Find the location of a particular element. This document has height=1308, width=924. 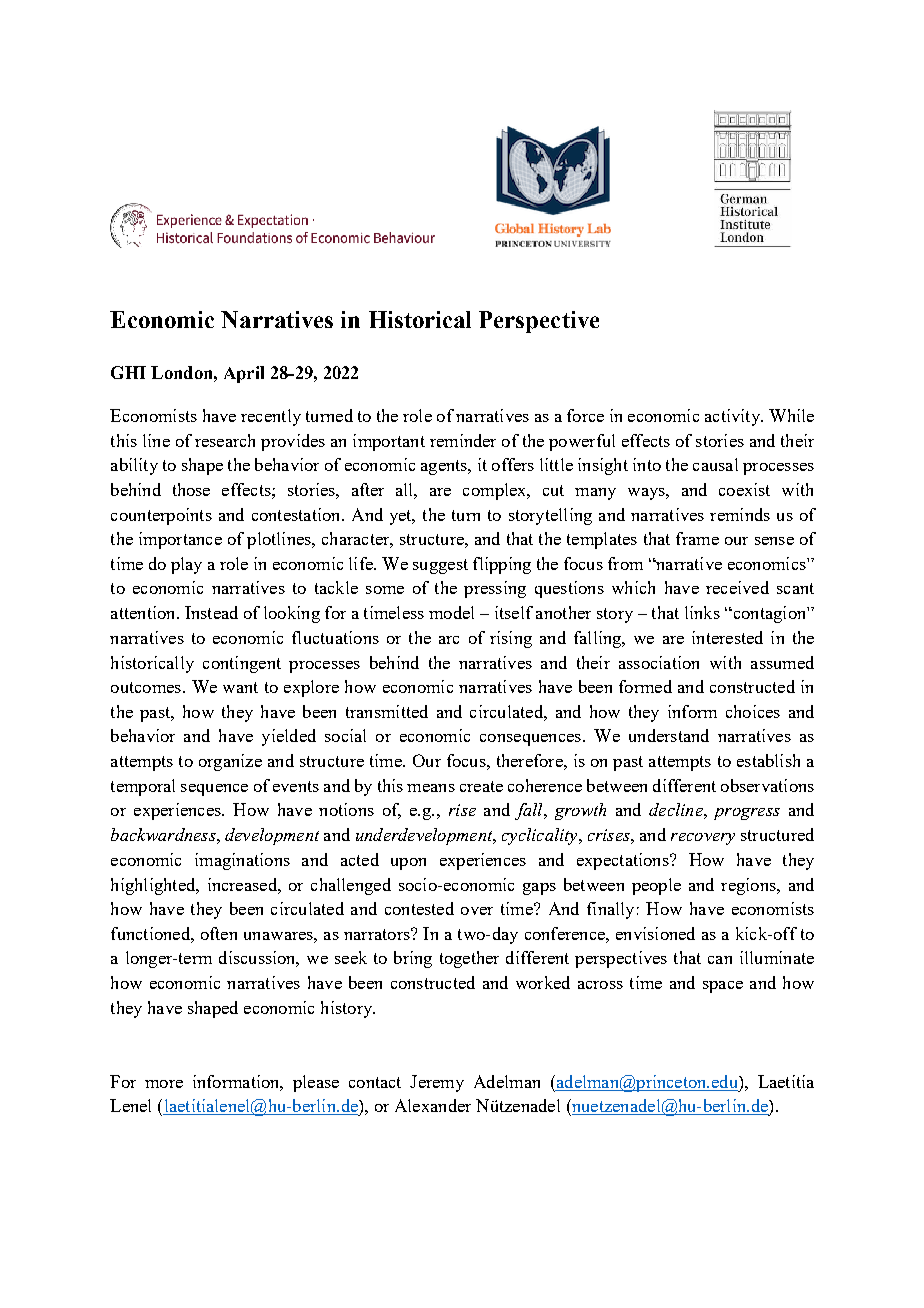

create is located at coordinates (481, 786).
